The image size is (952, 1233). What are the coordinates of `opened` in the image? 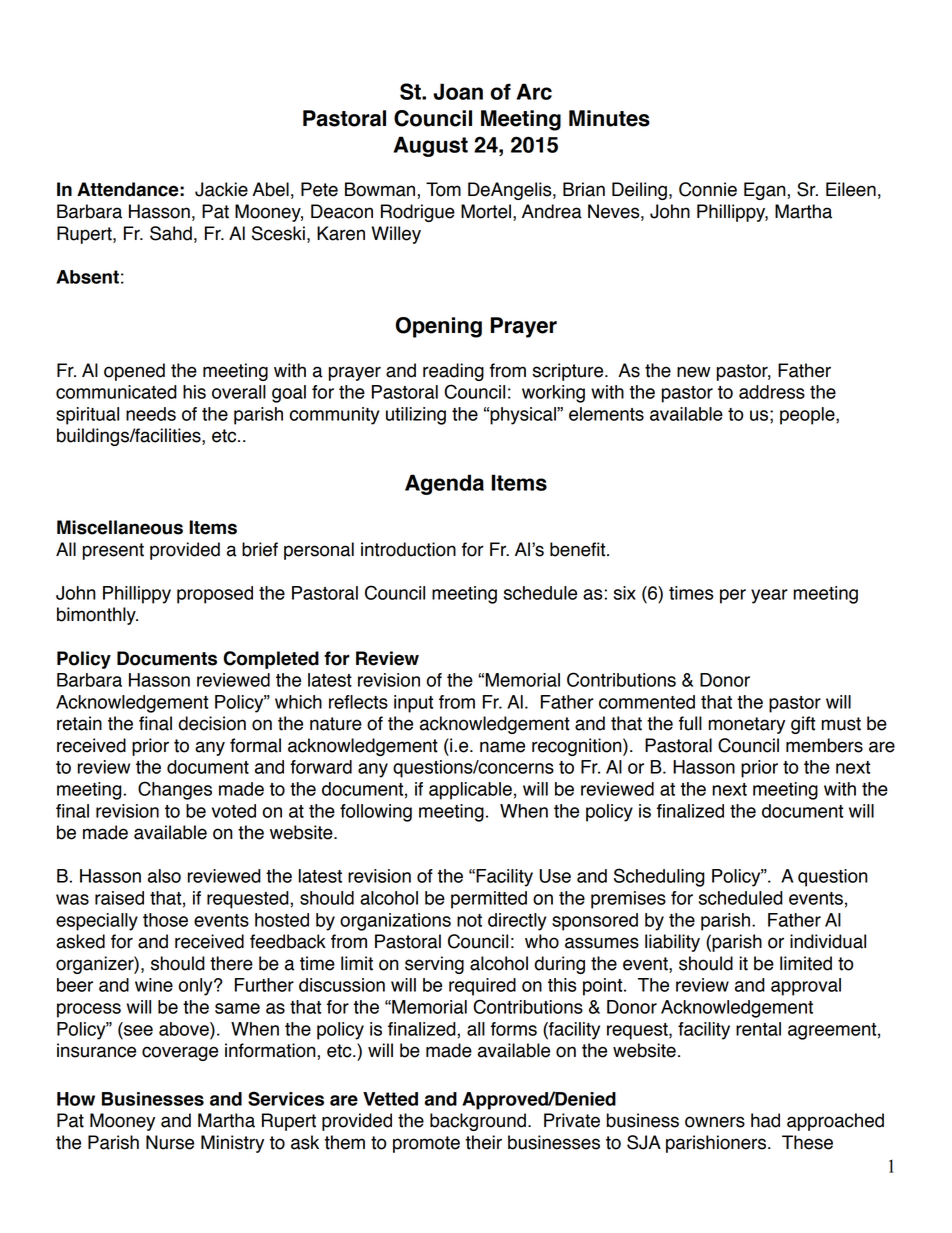 It's located at (134, 372).
